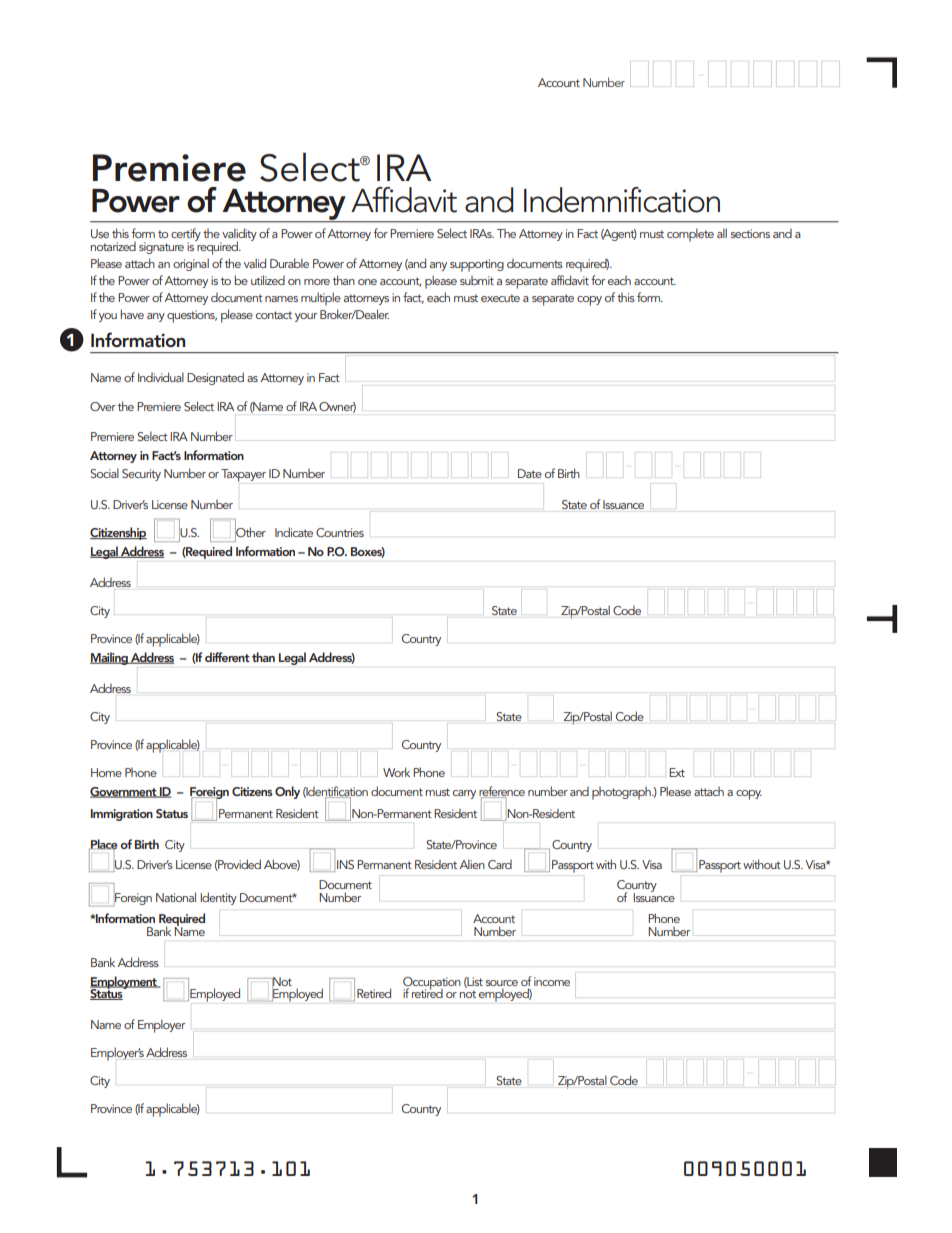  I want to click on Employment, so click(124, 983).
